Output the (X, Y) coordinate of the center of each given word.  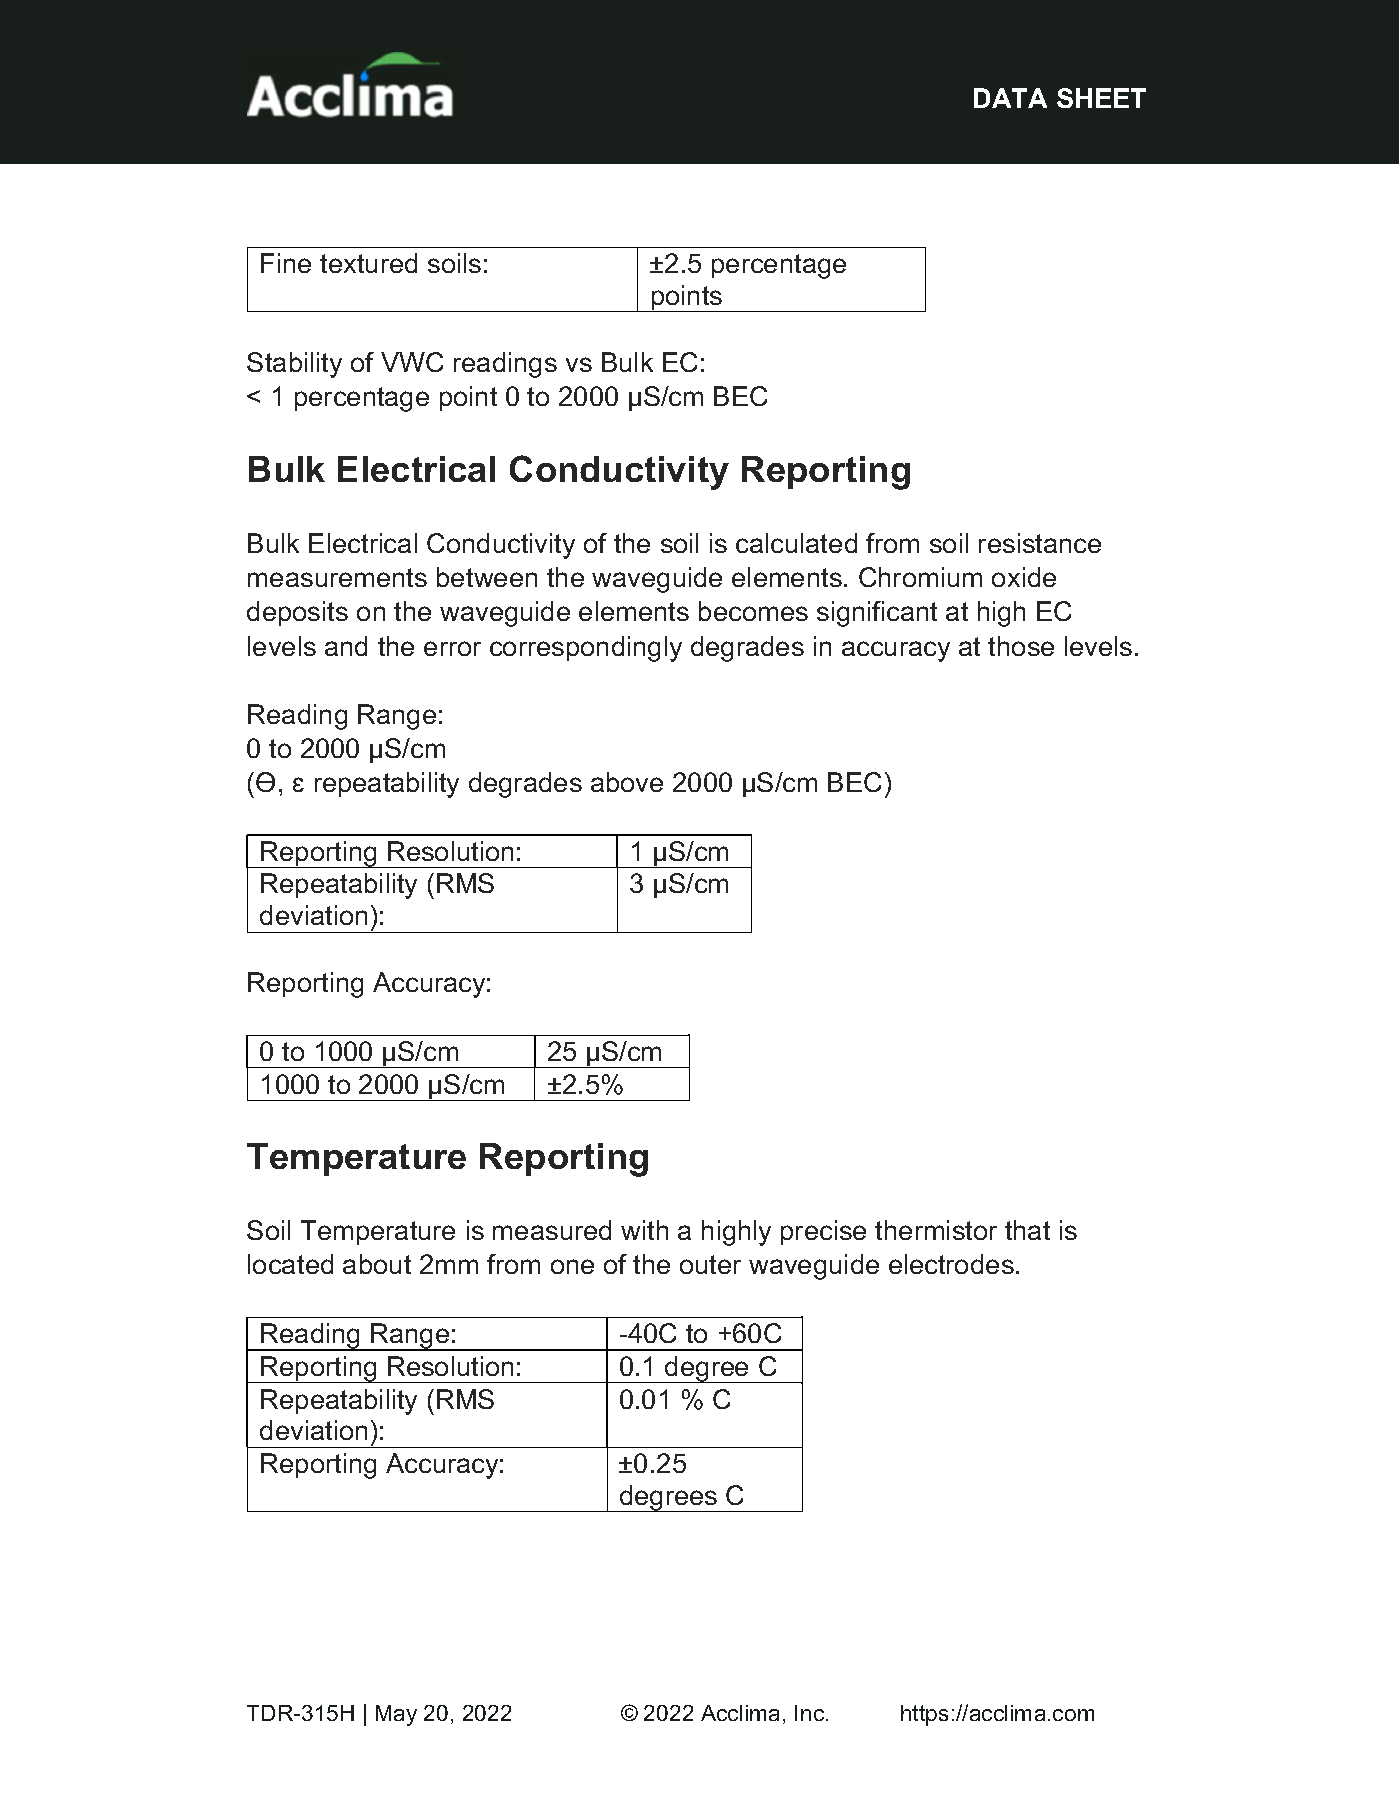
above (627, 782)
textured (368, 263)
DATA (1010, 98)
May (396, 1715)
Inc (811, 1713)
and (346, 646)
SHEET (1101, 98)
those (1021, 646)
